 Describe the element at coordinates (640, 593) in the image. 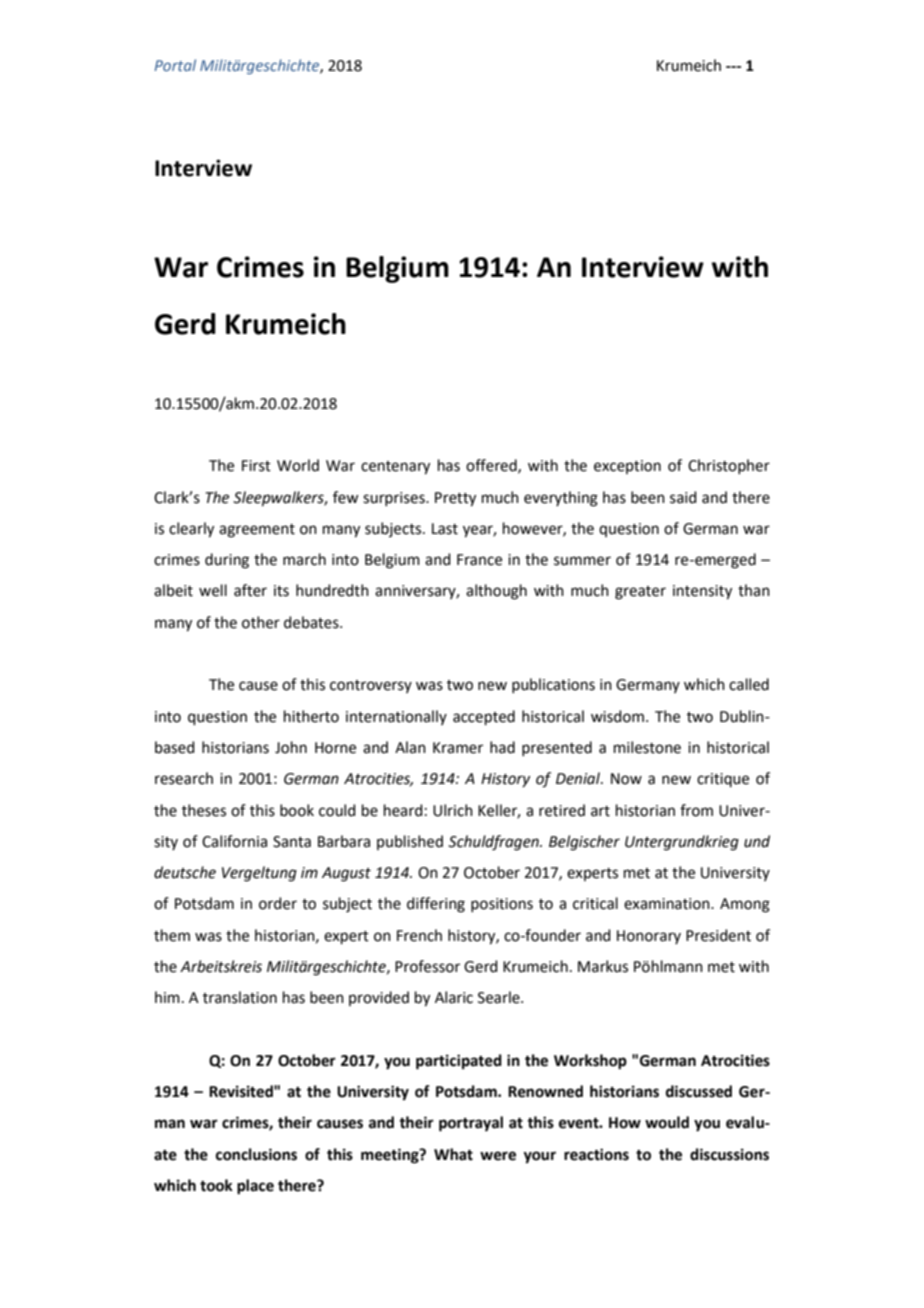

I see `greater` at that location.
